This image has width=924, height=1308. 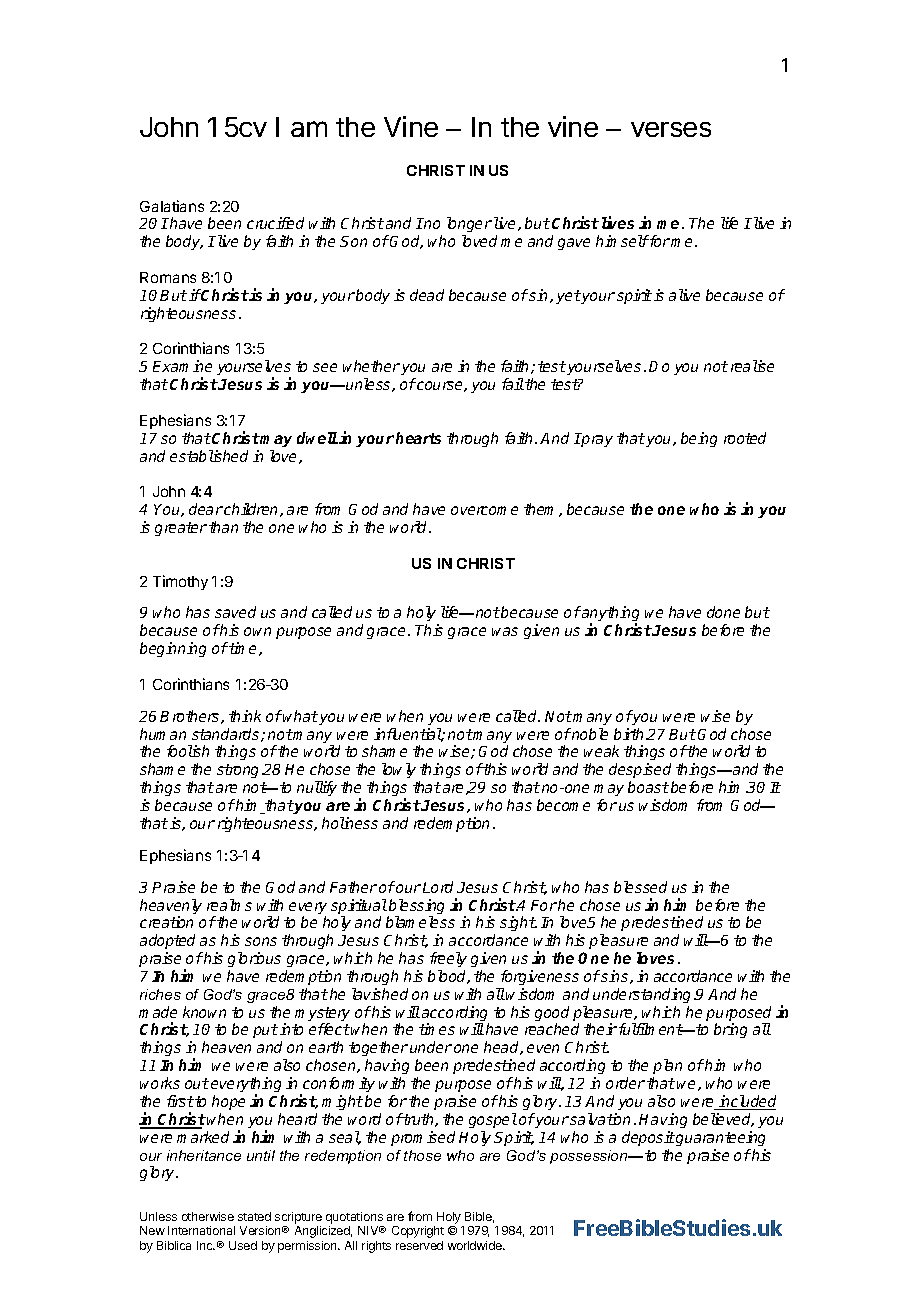 What do you see at coordinates (699, 439) in the image?
I see `being` at bounding box center [699, 439].
